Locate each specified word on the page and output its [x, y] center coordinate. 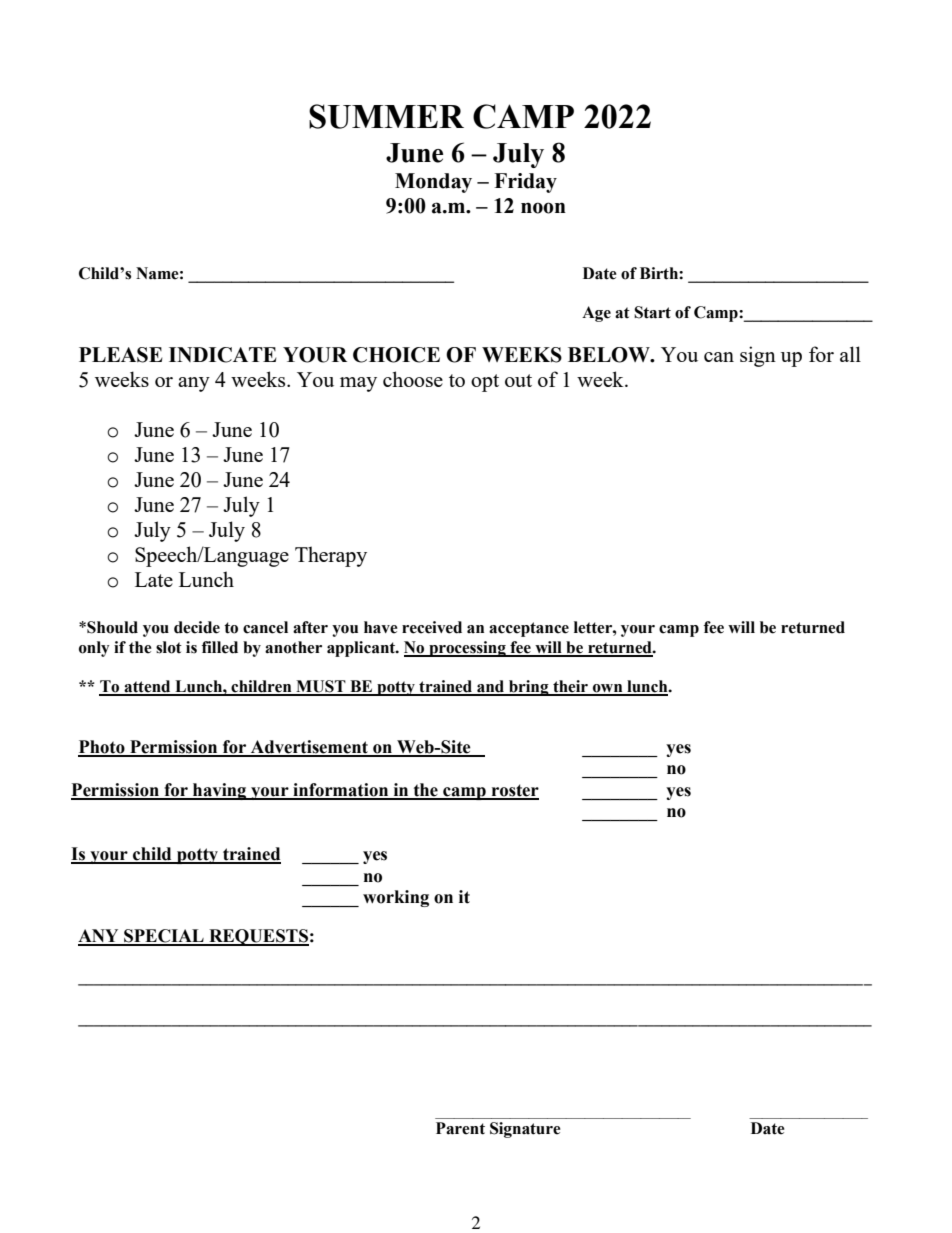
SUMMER [386, 116]
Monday [433, 183]
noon [543, 208]
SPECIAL [164, 937]
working [396, 898]
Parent [460, 1128]
